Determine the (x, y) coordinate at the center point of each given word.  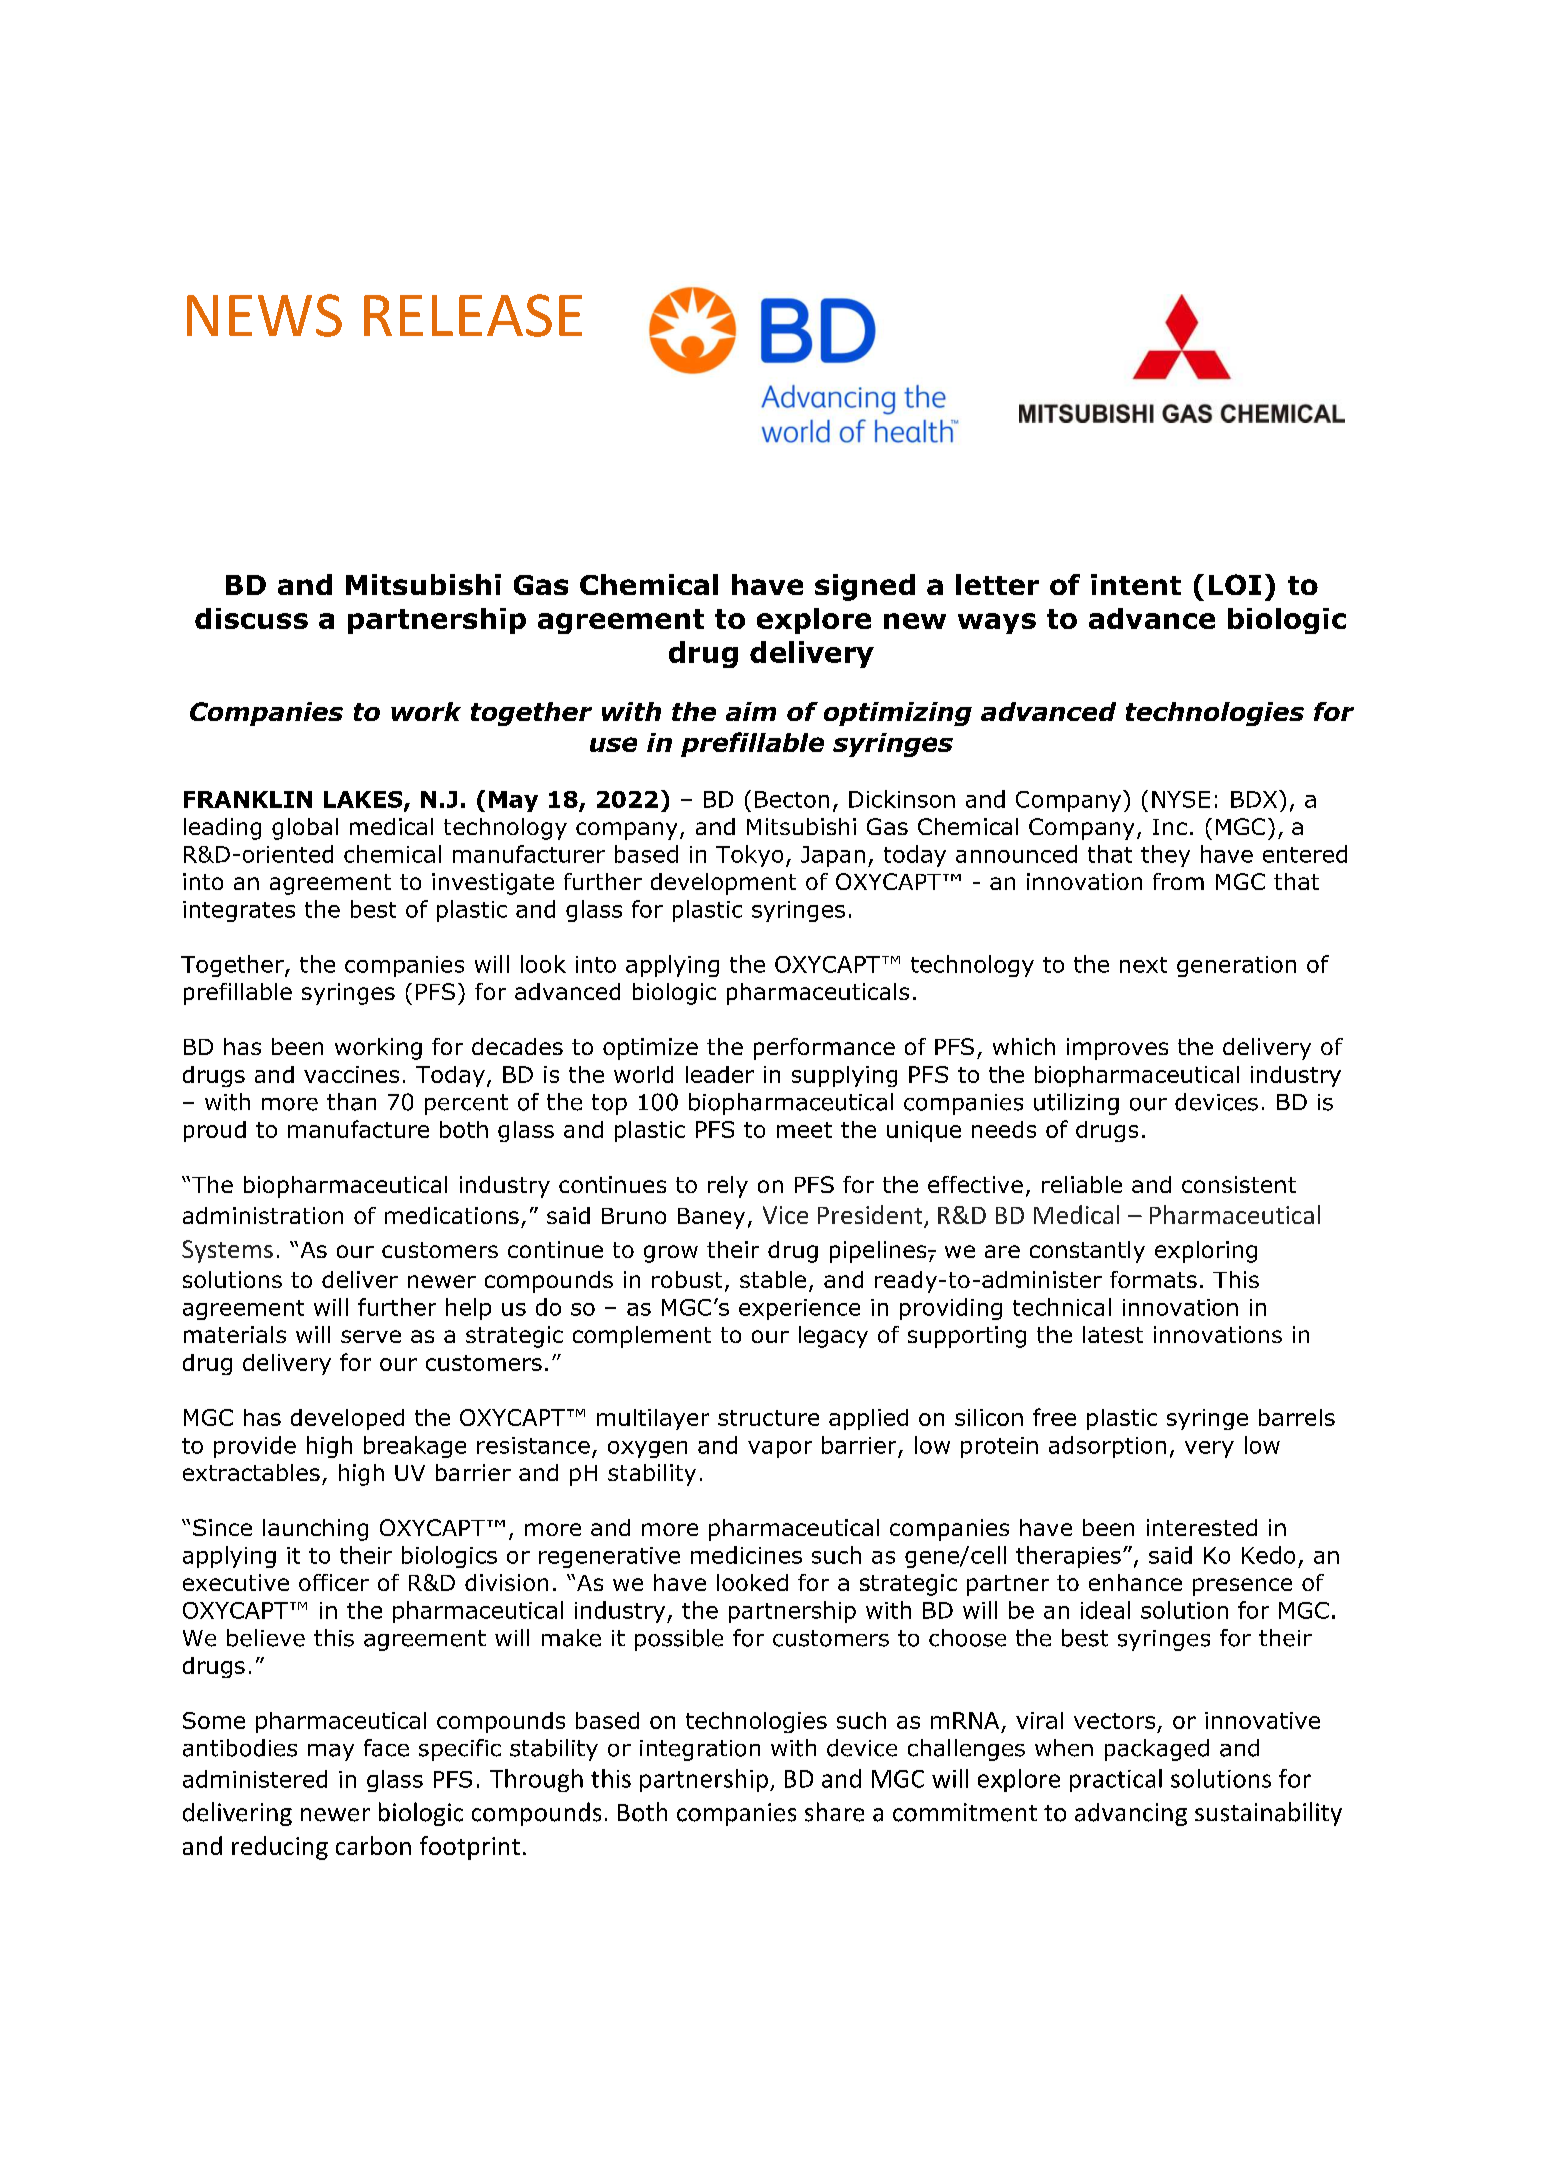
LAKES (364, 800)
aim (751, 711)
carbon (373, 1845)
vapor (780, 1449)
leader (720, 1074)
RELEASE (473, 315)
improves (1117, 1049)
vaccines (351, 1074)
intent (1136, 584)
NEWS (264, 315)
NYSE (1181, 799)
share (834, 1812)
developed (347, 1419)
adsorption (1107, 1447)
